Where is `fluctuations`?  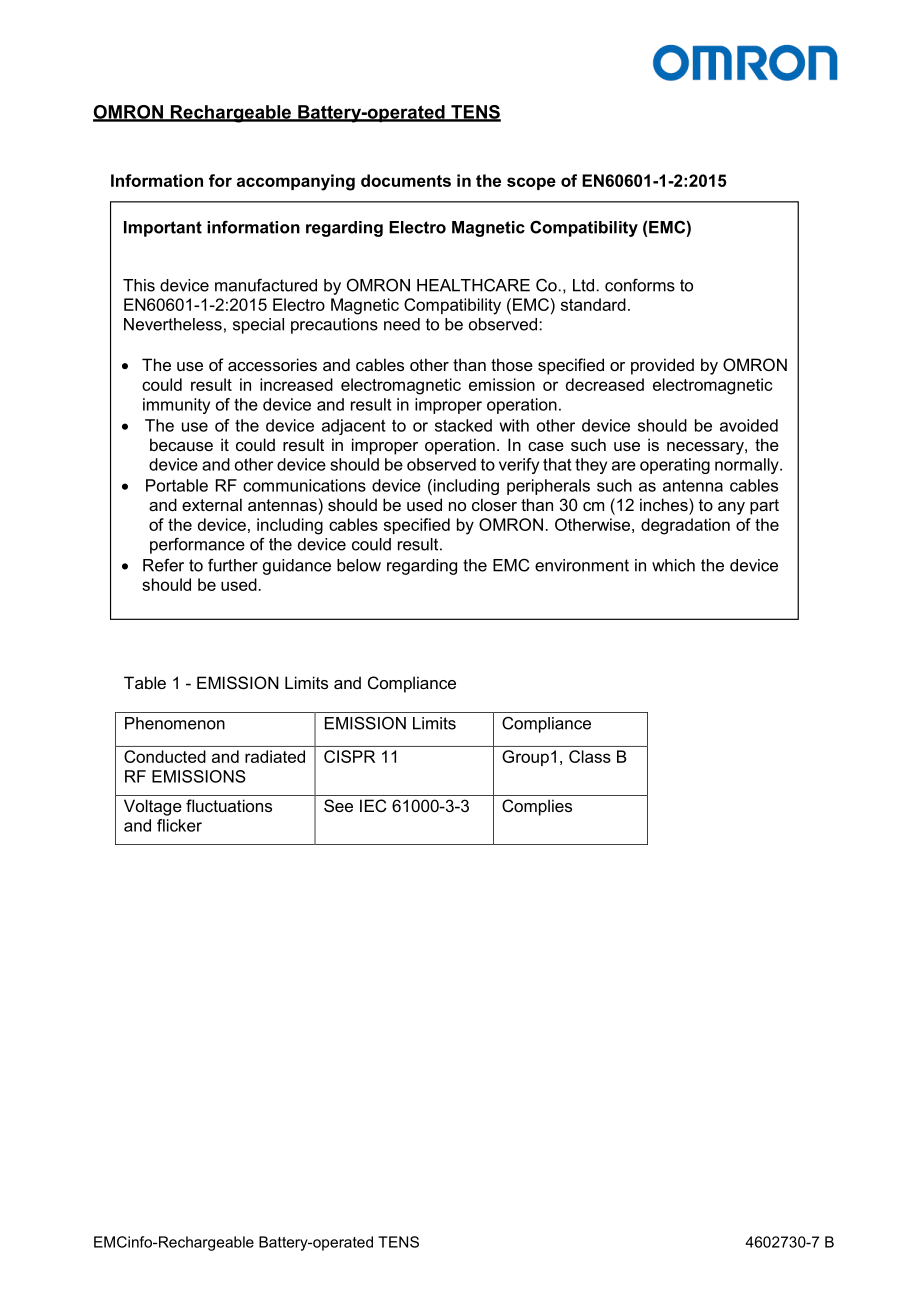 fluctuations is located at coordinates (229, 805).
